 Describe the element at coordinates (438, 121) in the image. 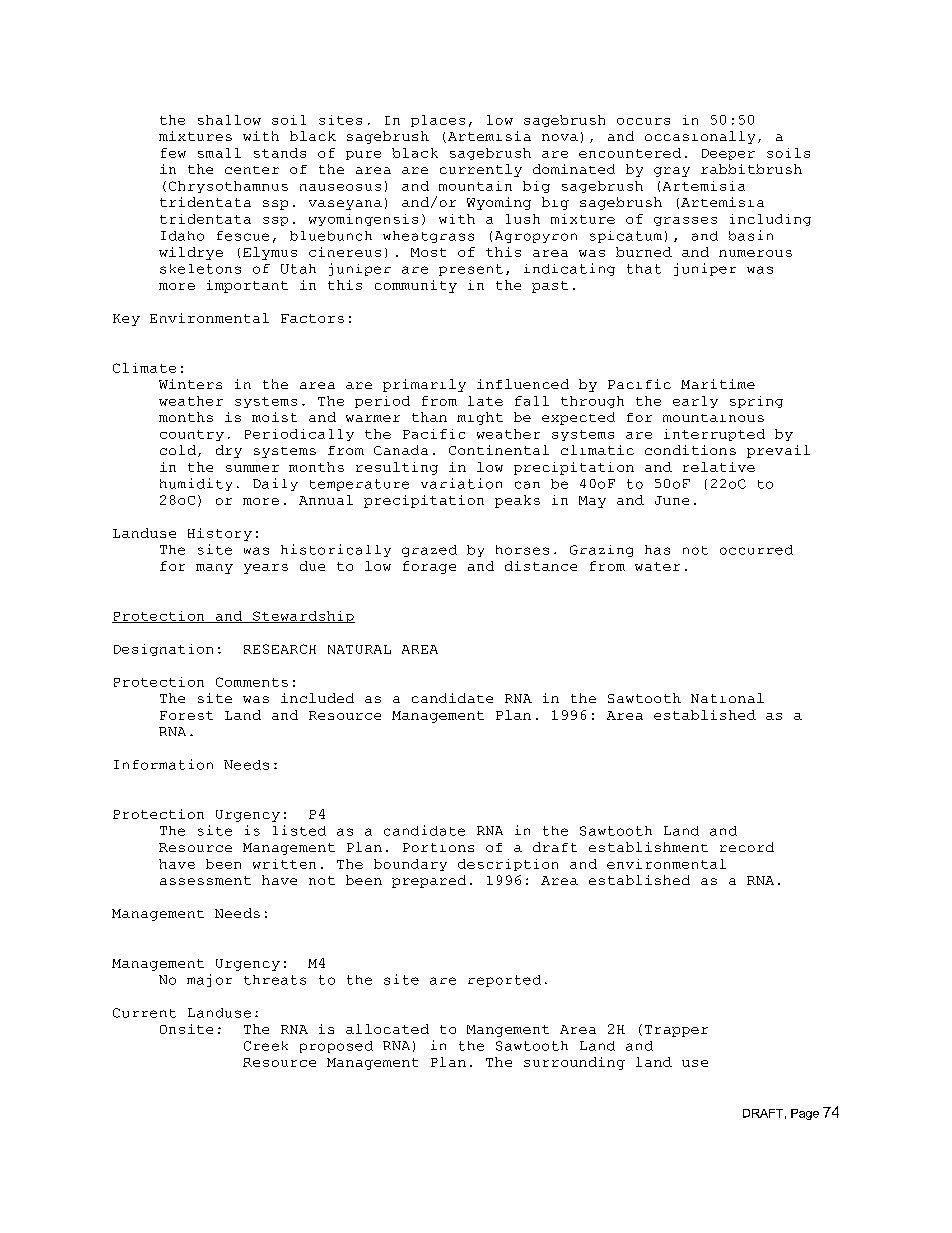

I see `places` at that location.
